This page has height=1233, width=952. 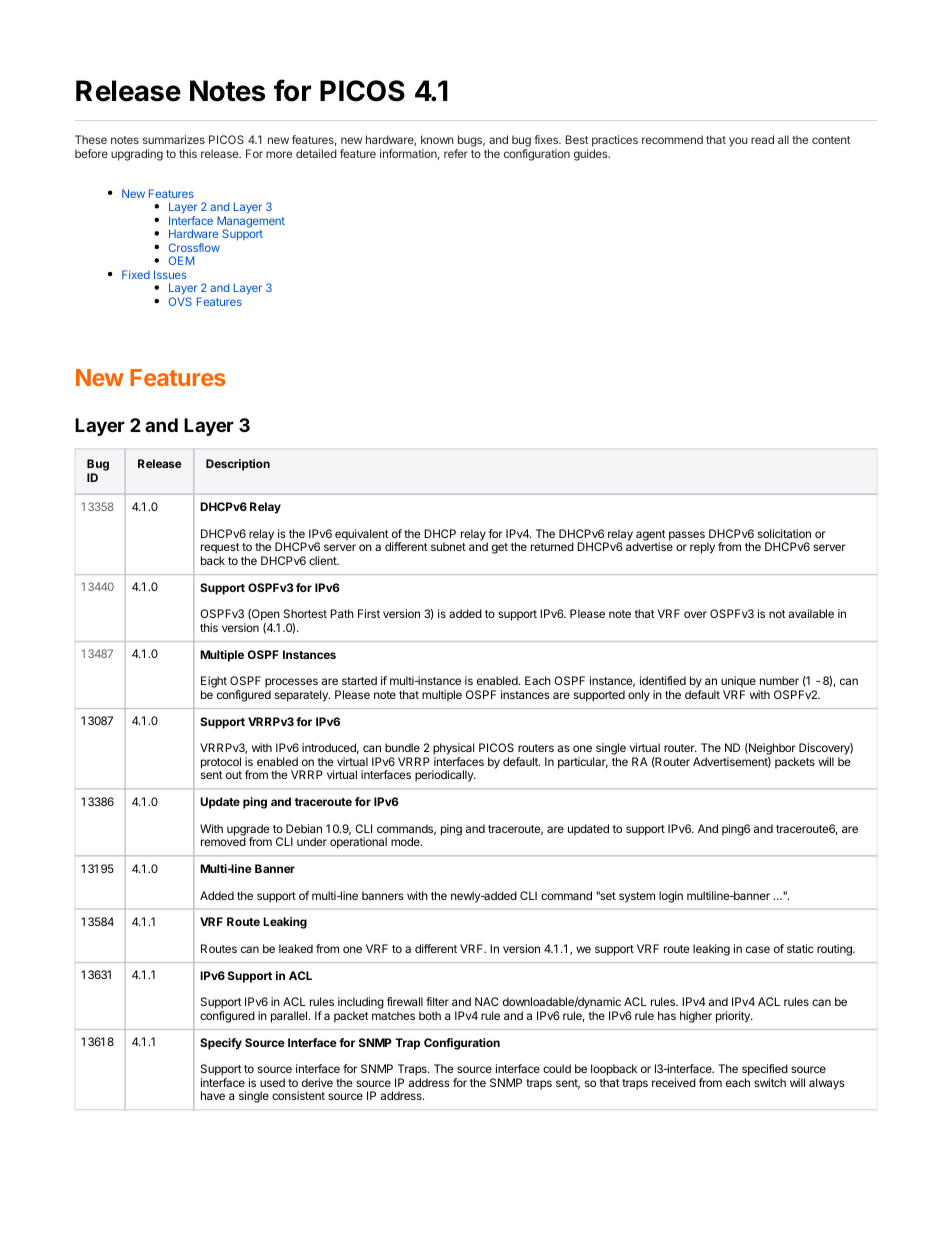 What do you see at coordinates (784, 533) in the page?
I see `solicitation` at bounding box center [784, 533].
